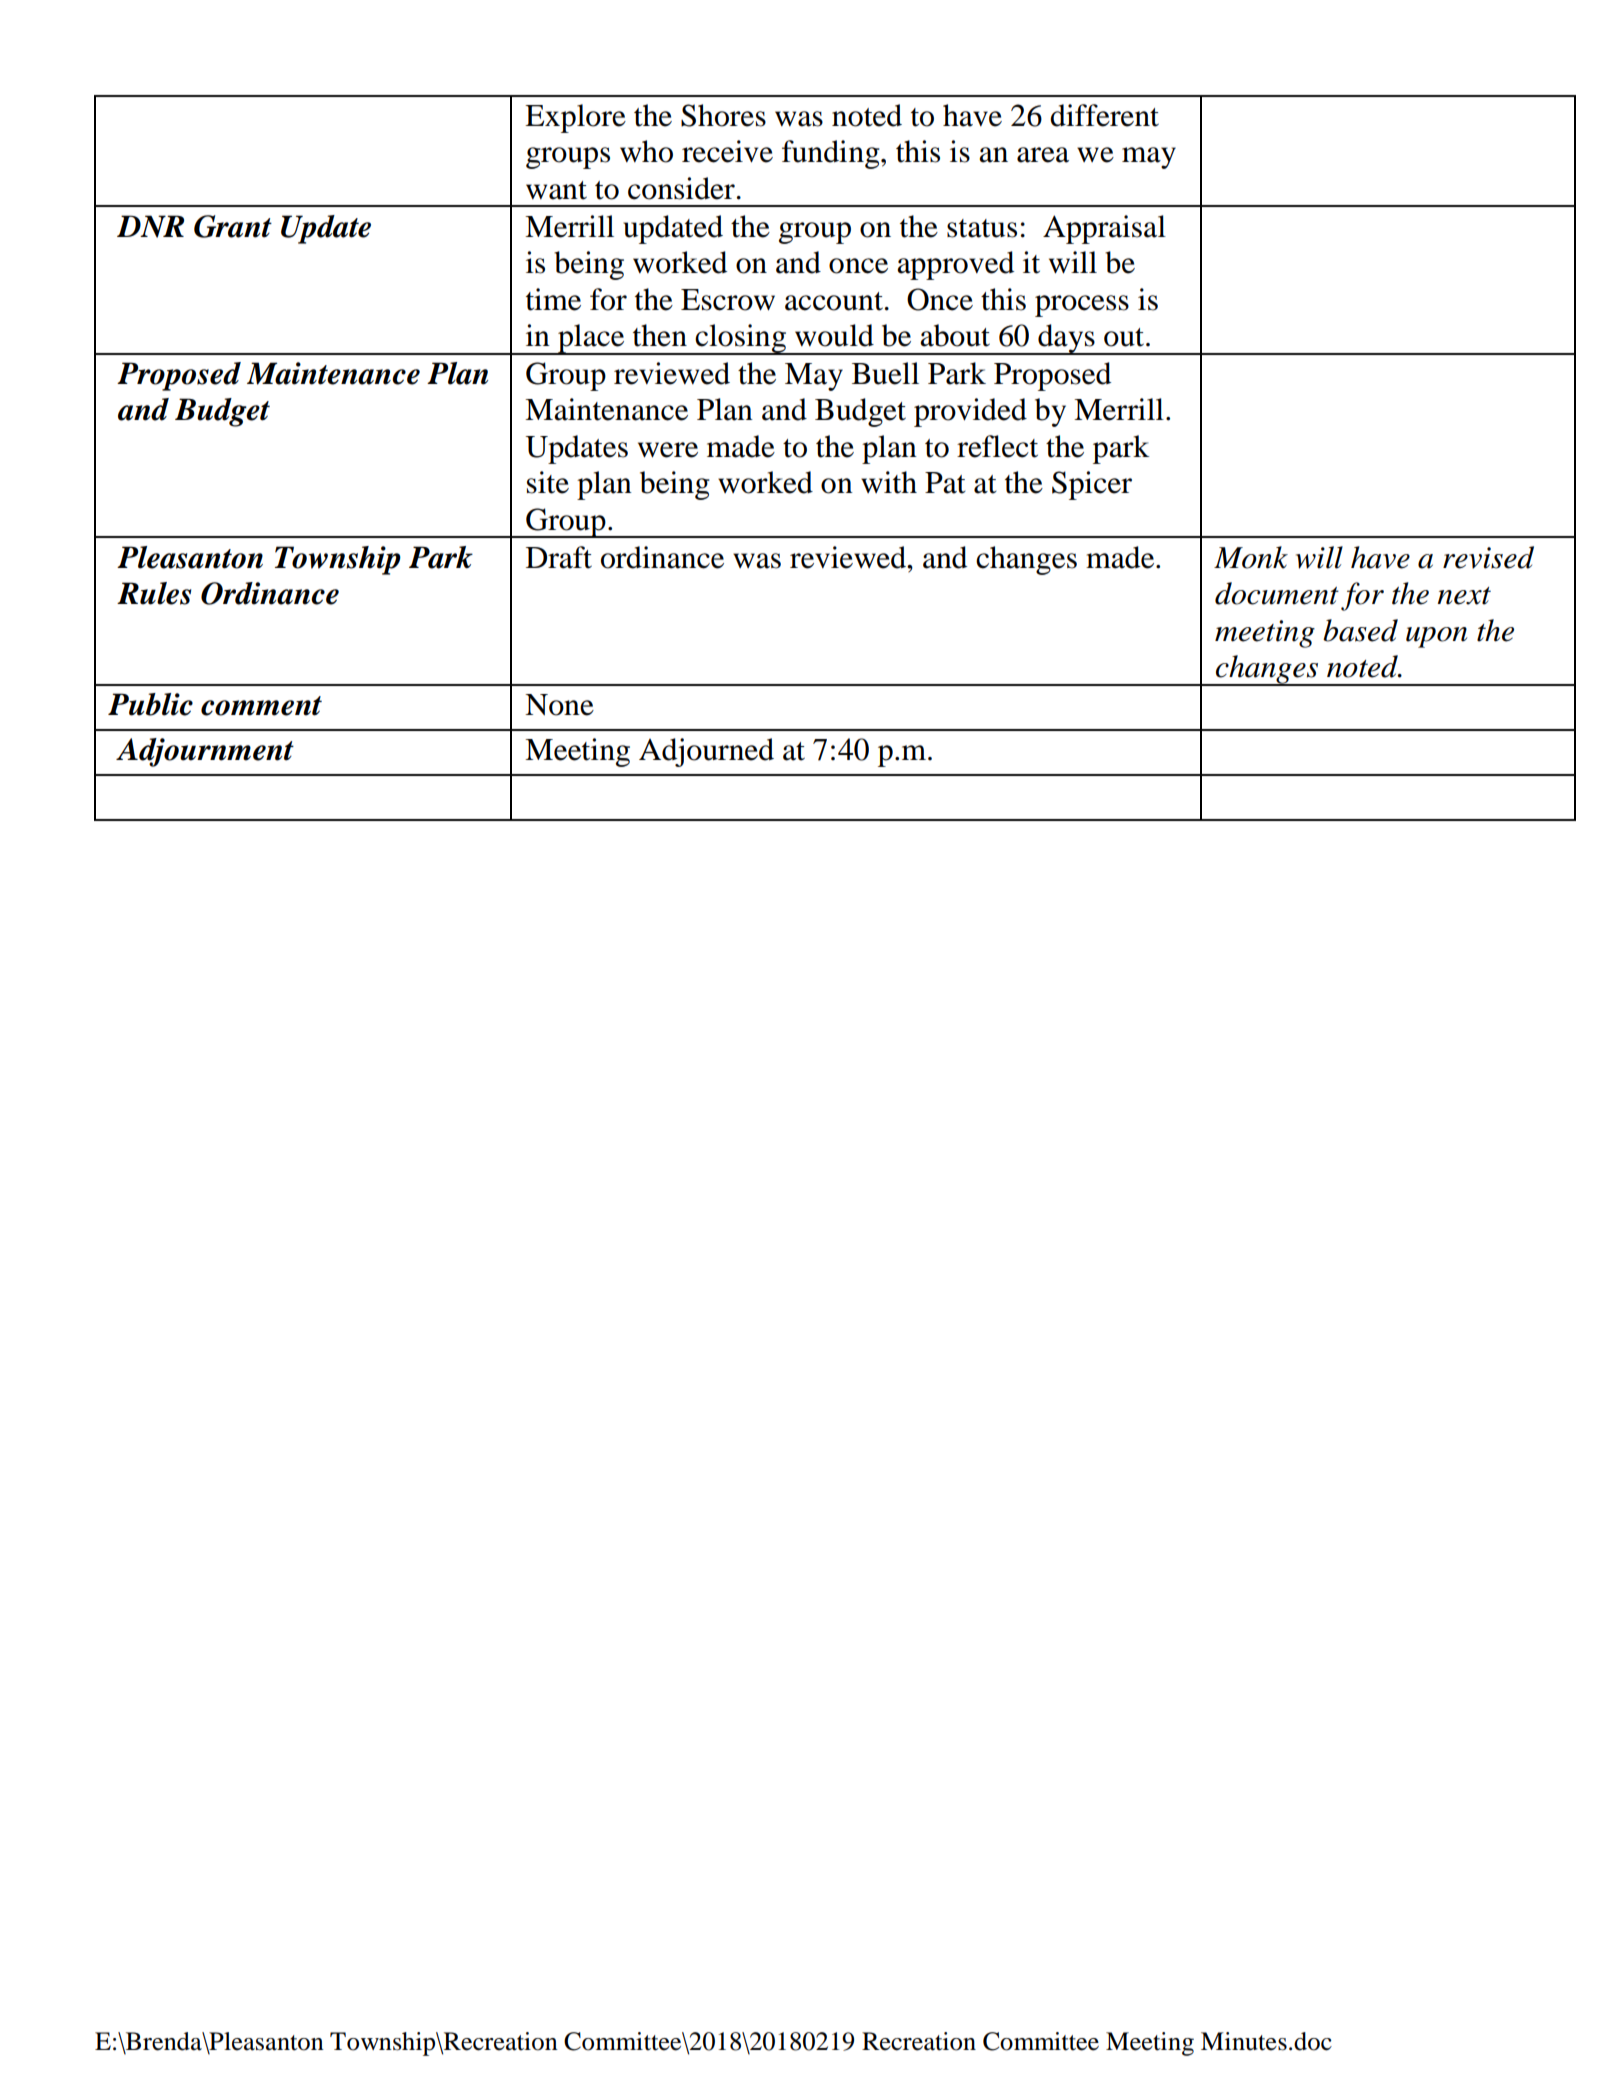 This screenshot has width=1617, height=2093. What do you see at coordinates (1436, 637) in the screenshot?
I see `upon` at bounding box center [1436, 637].
